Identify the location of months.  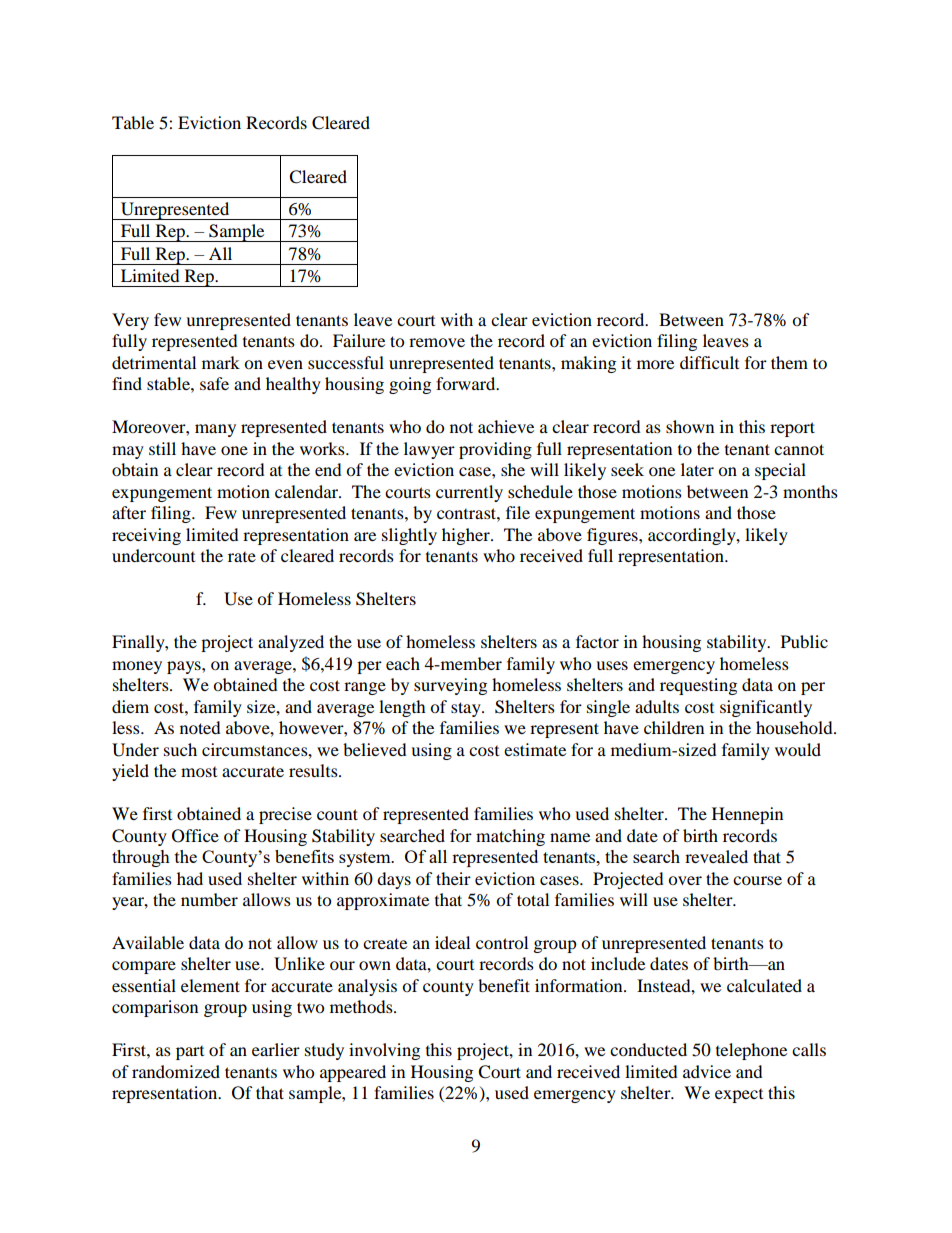
(810, 491).
